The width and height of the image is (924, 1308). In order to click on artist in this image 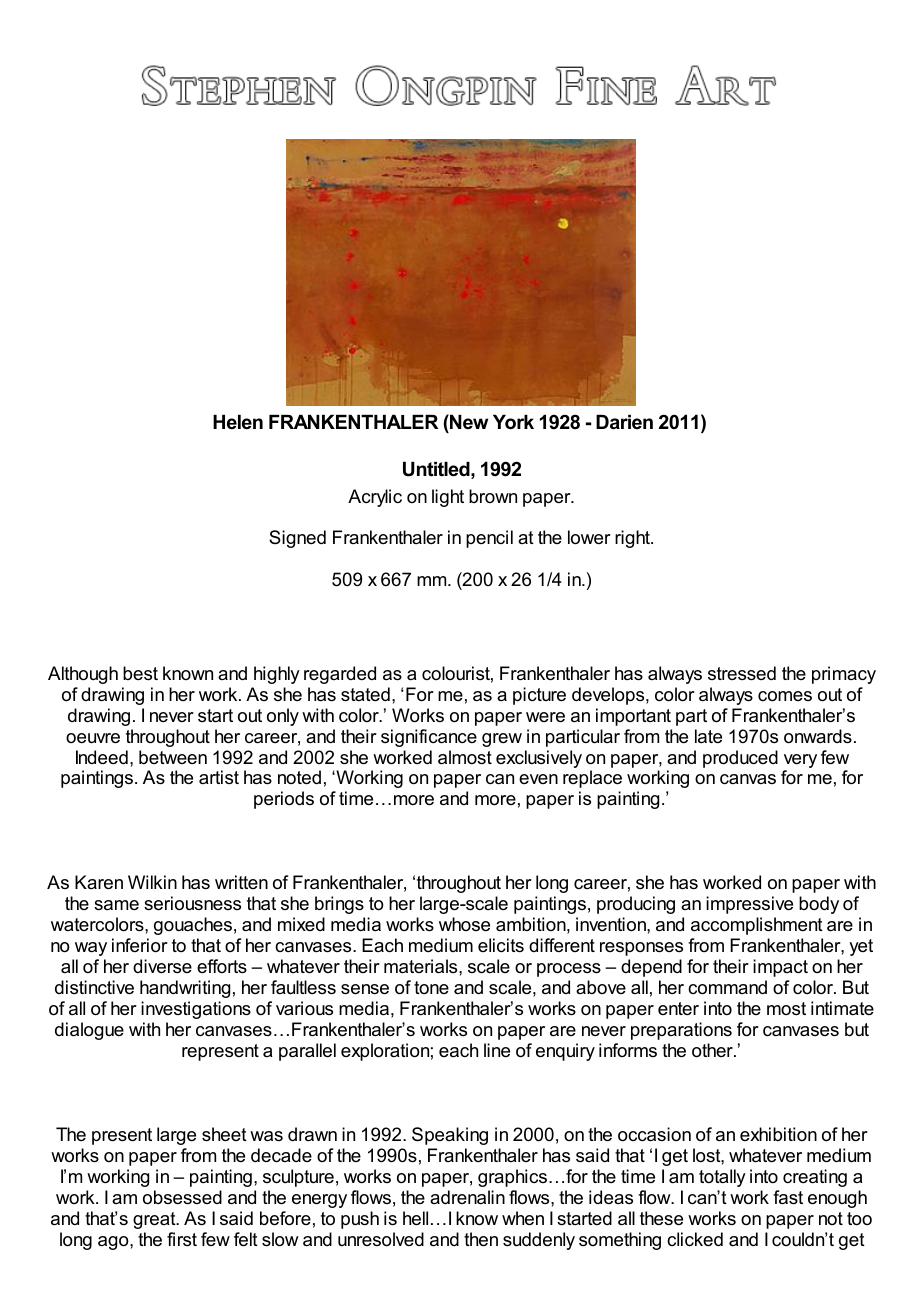, I will do `click(219, 777)`.
